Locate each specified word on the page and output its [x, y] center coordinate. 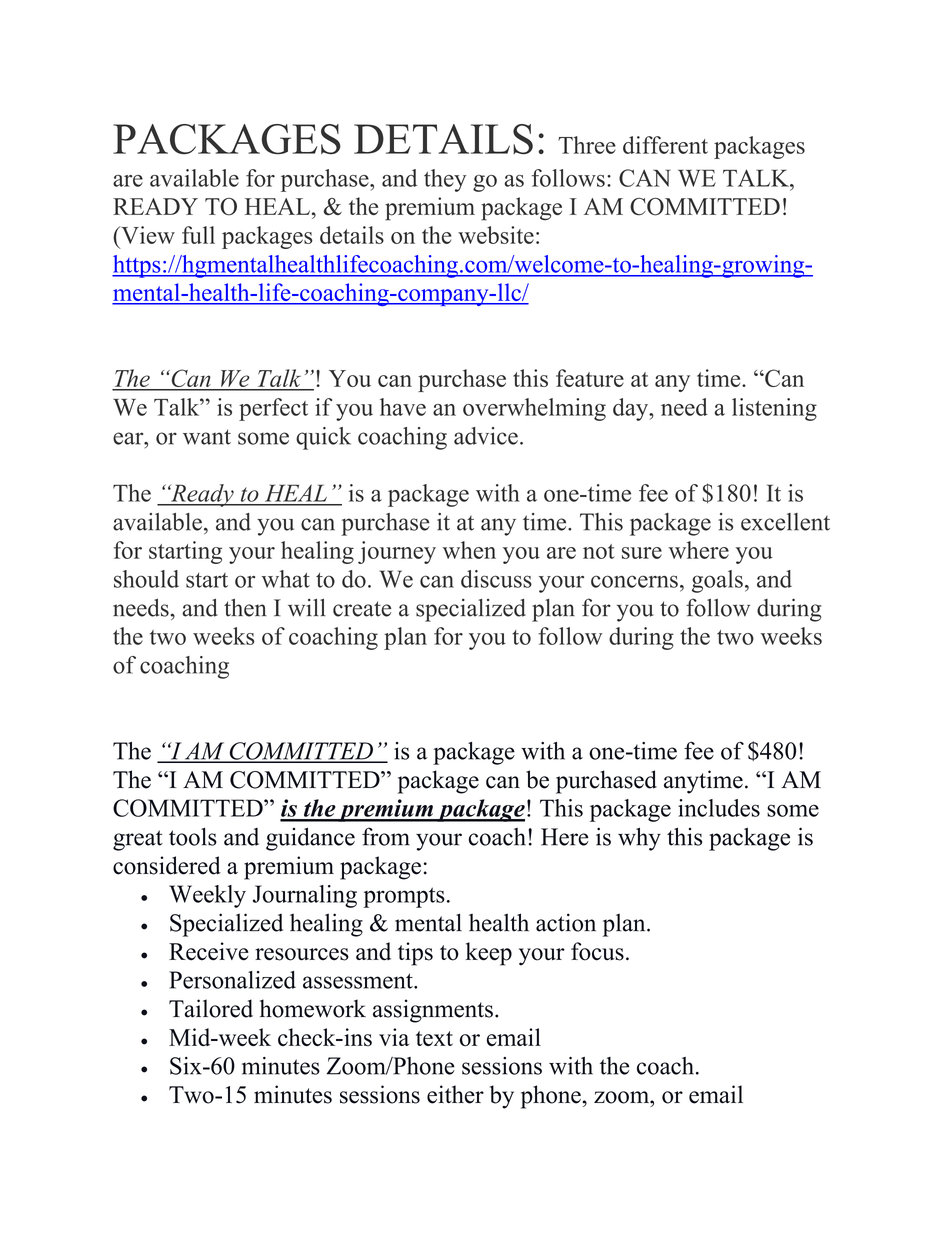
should [146, 579]
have [403, 407]
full [198, 235]
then [245, 607]
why [639, 839]
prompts [404, 897]
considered [167, 865]
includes [719, 808]
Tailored [211, 1008]
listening [774, 409]
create [362, 609]
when [469, 550]
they [445, 180]
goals [717, 581]
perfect [273, 409]
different [665, 145]
